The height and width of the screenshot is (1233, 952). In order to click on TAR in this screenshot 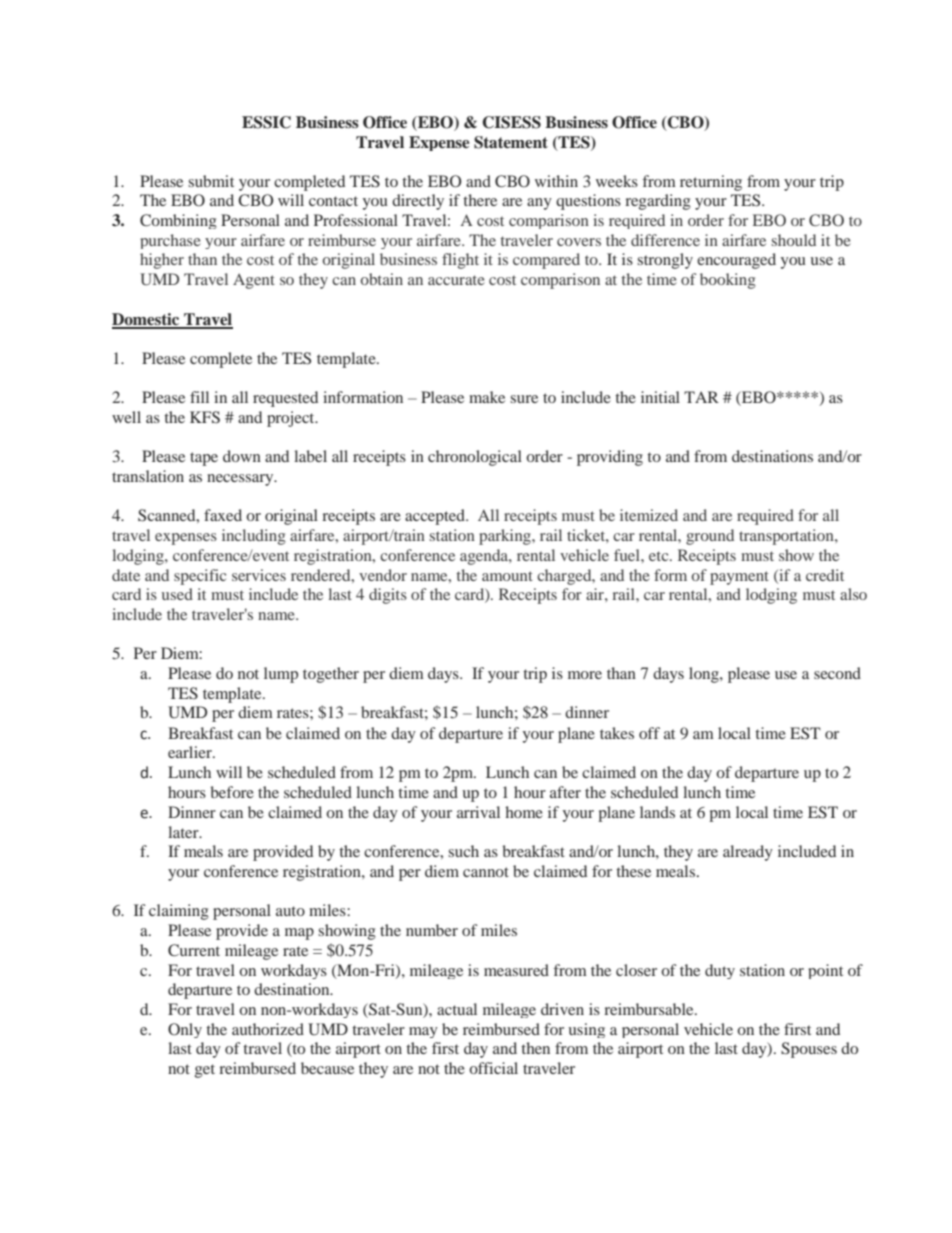, I will do `click(701, 397)`.
